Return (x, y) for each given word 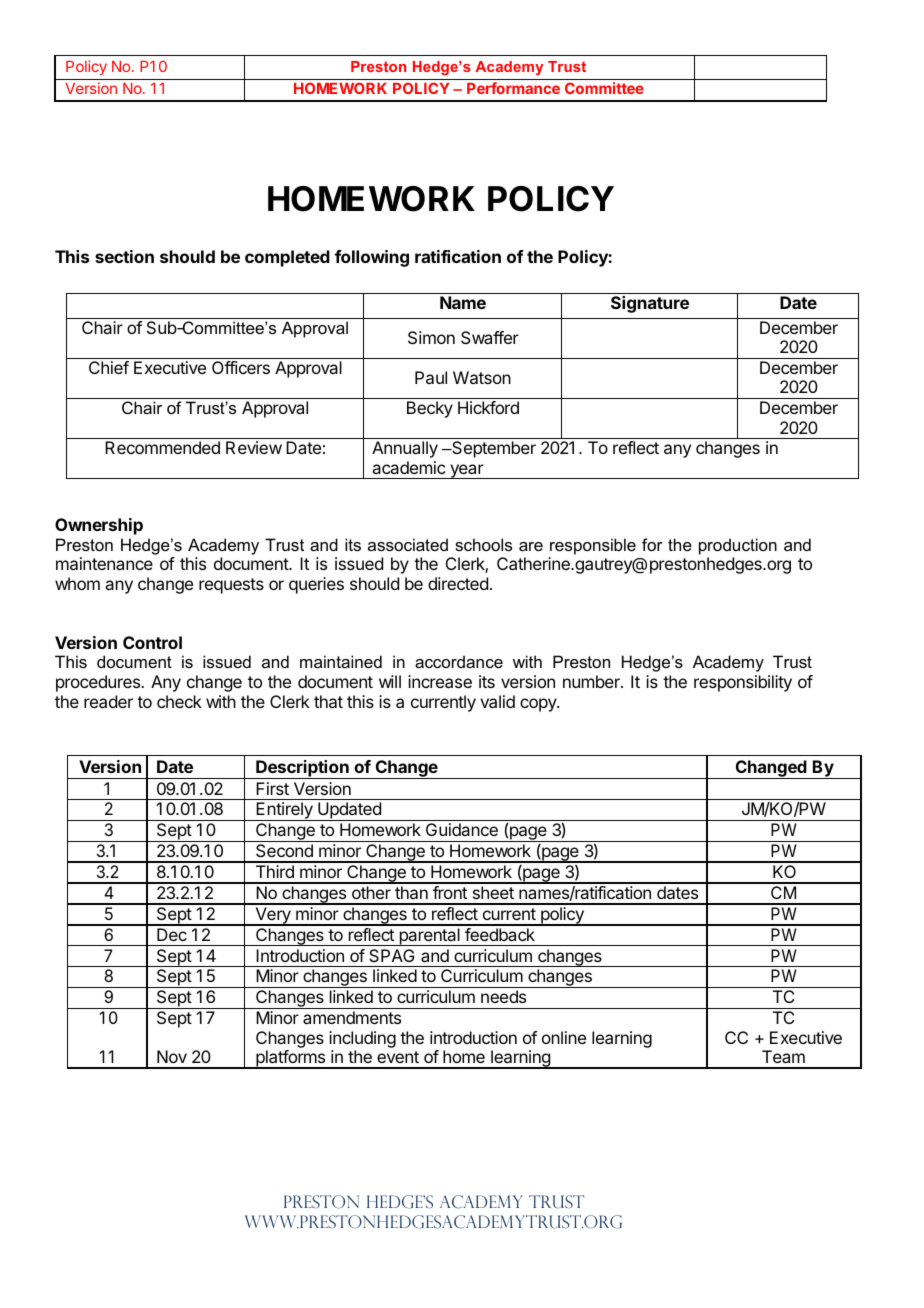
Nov (172, 1056)
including (362, 1039)
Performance (513, 88)
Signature (650, 304)
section (124, 256)
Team (783, 1056)
